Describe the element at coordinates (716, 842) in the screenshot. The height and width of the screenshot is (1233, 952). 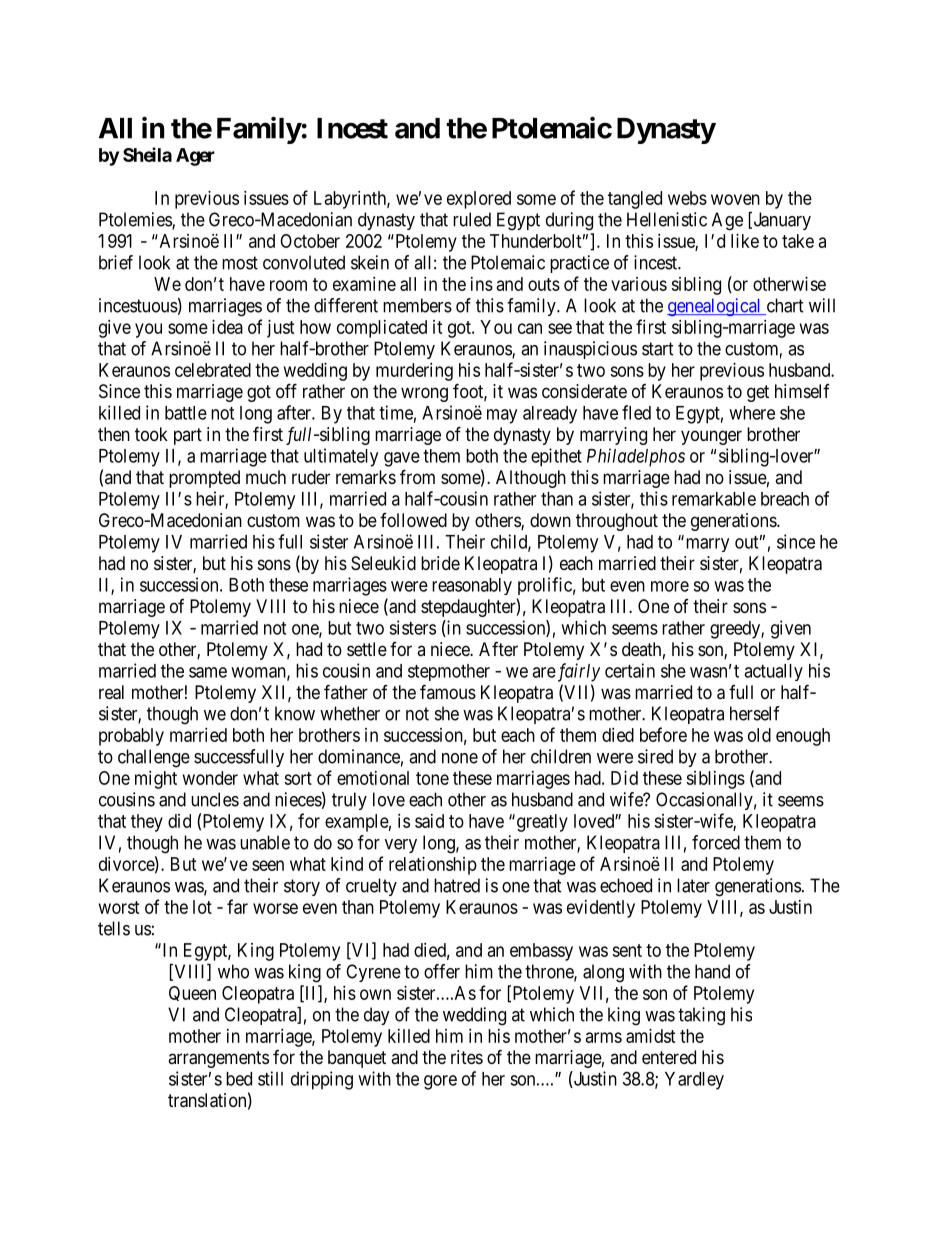
I see `forced` at that location.
